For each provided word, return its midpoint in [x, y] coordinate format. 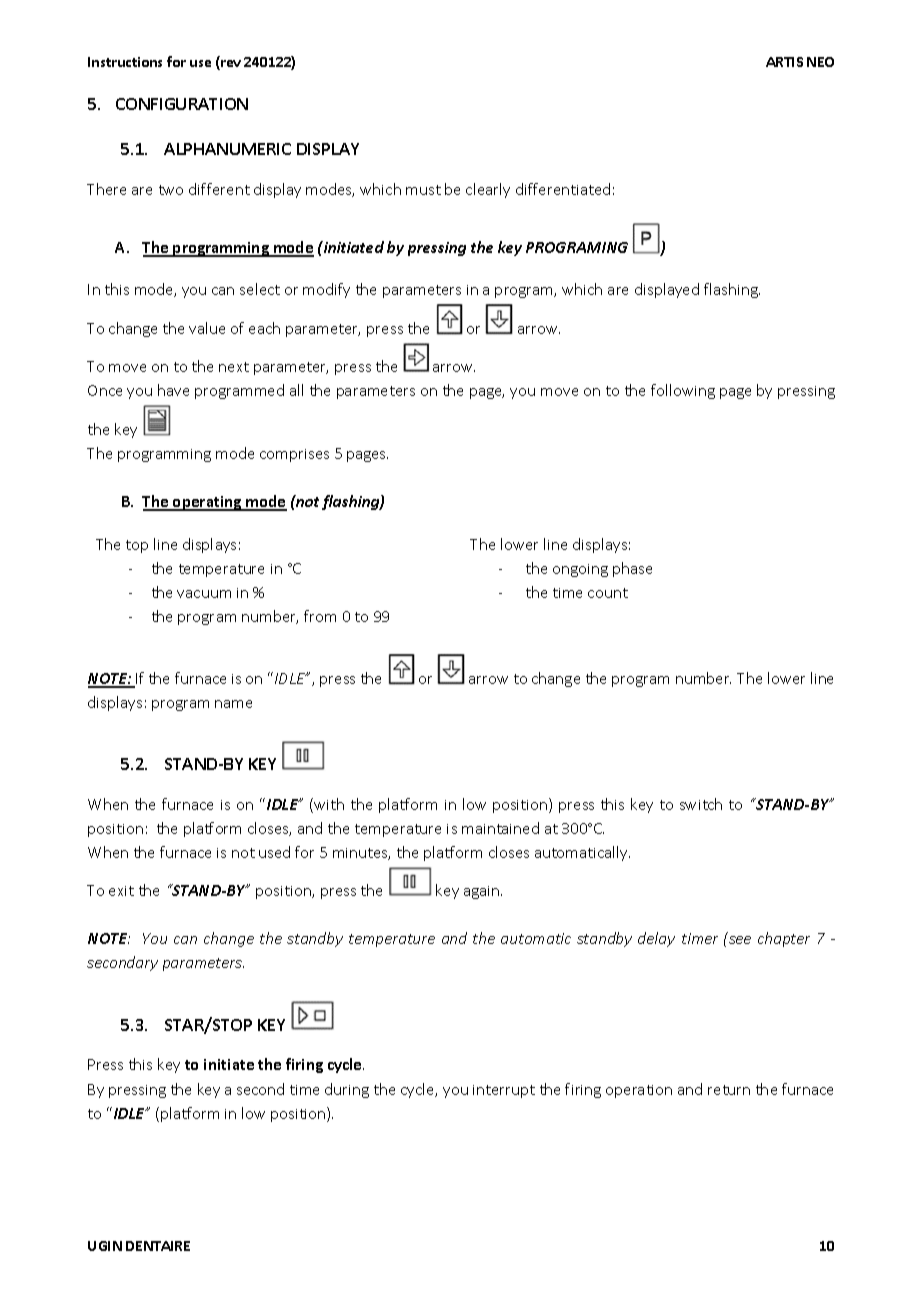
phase [632, 569]
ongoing [580, 570]
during [347, 1090]
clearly [488, 190]
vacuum [204, 594]
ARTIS [784, 62]
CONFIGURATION [182, 104]
